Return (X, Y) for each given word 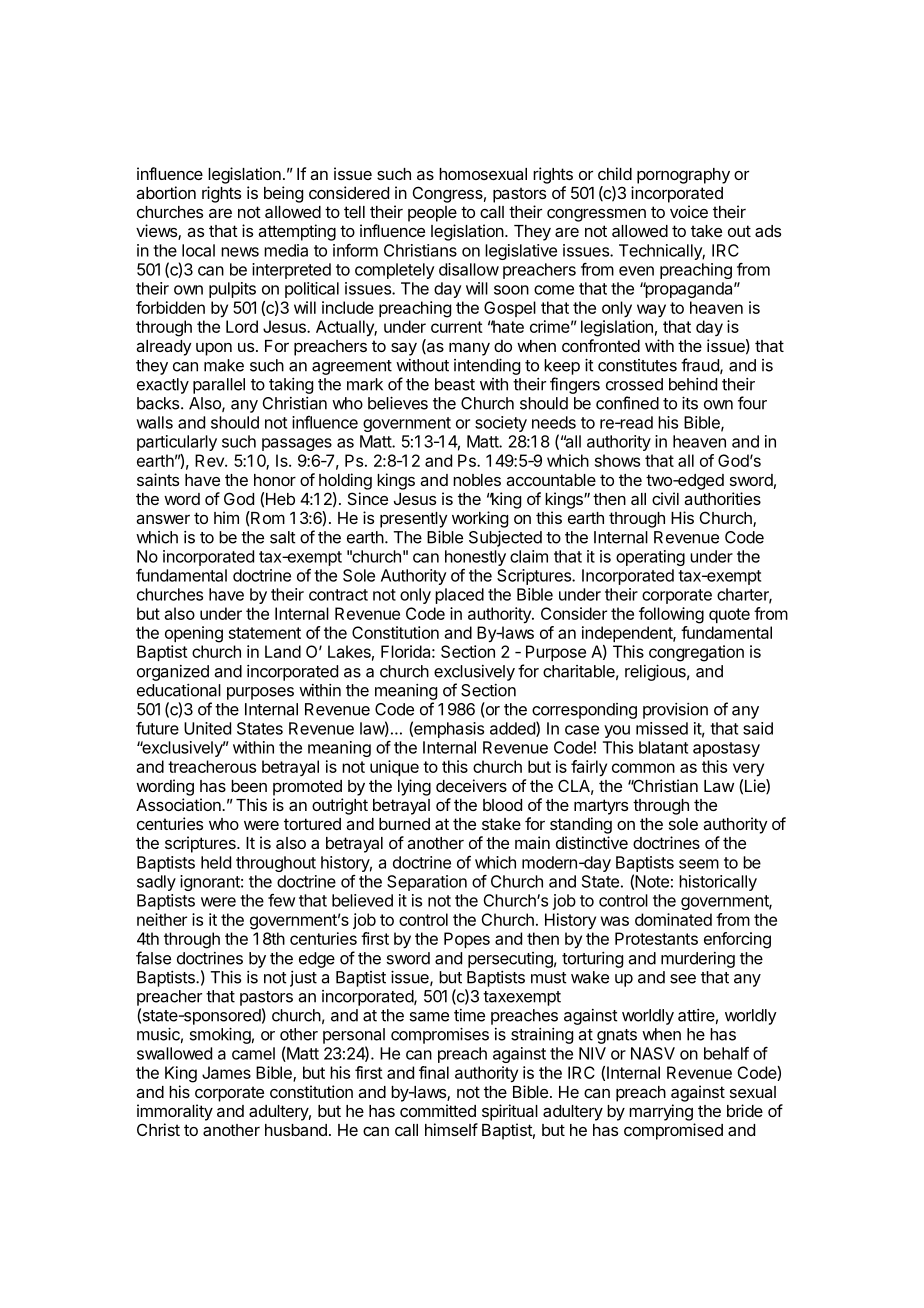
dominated (673, 919)
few (281, 900)
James (226, 1072)
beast (455, 384)
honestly (475, 558)
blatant (663, 747)
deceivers (471, 785)
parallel (219, 386)
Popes (467, 940)
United (207, 728)
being (283, 194)
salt (283, 537)
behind (693, 384)
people (432, 214)
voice (689, 211)
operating (650, 558)
